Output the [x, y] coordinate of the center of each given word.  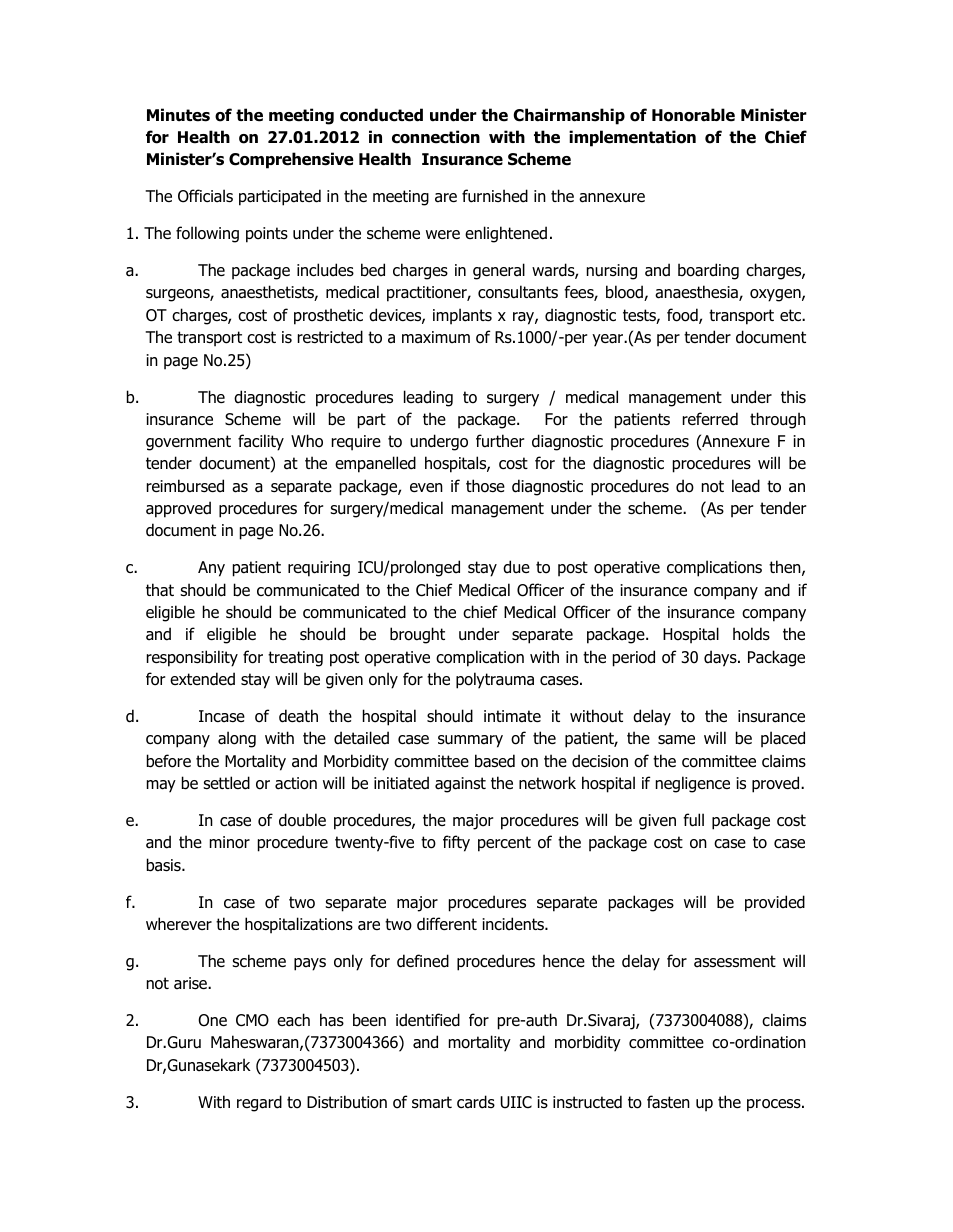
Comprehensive [291, 160]
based [495, 761]
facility [261, 442]
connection [436, 137]
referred [710, 419]
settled [226, 783]
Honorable [693, 115]
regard [259, 1103]
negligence [693, 784]
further [500, 441]
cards [476, 1102]
